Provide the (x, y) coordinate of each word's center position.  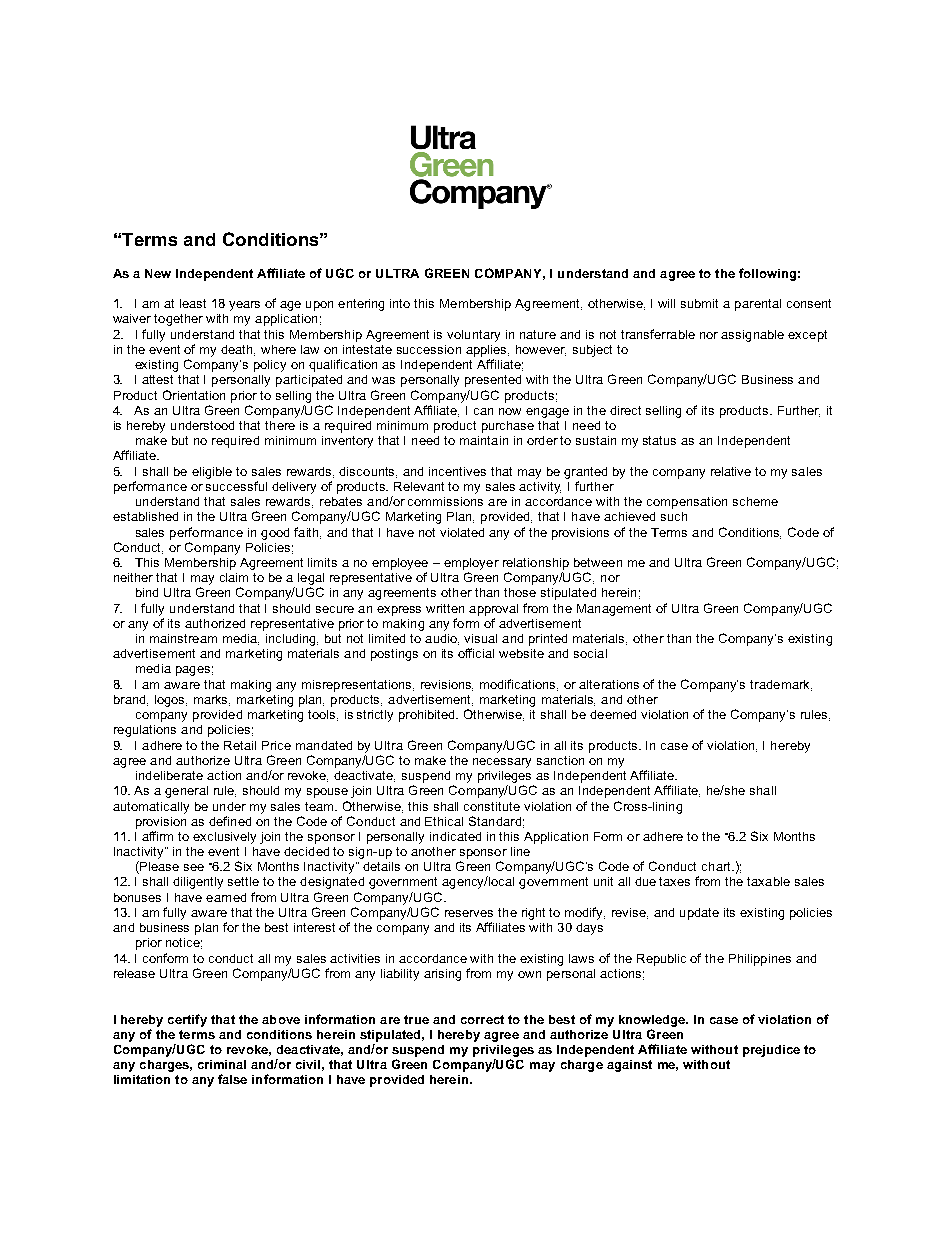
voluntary (473, 336)
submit (699, 303)
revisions (447, 685)
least (193, 303)
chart (717, 866)
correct (482, 1019)
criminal (222, 1064)
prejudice (771, 1051)
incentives (457, 471)
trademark (781, 685)
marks (212, 700)
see (194, 867)
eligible (212, 473)
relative (731, 471)
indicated (455, 836)
